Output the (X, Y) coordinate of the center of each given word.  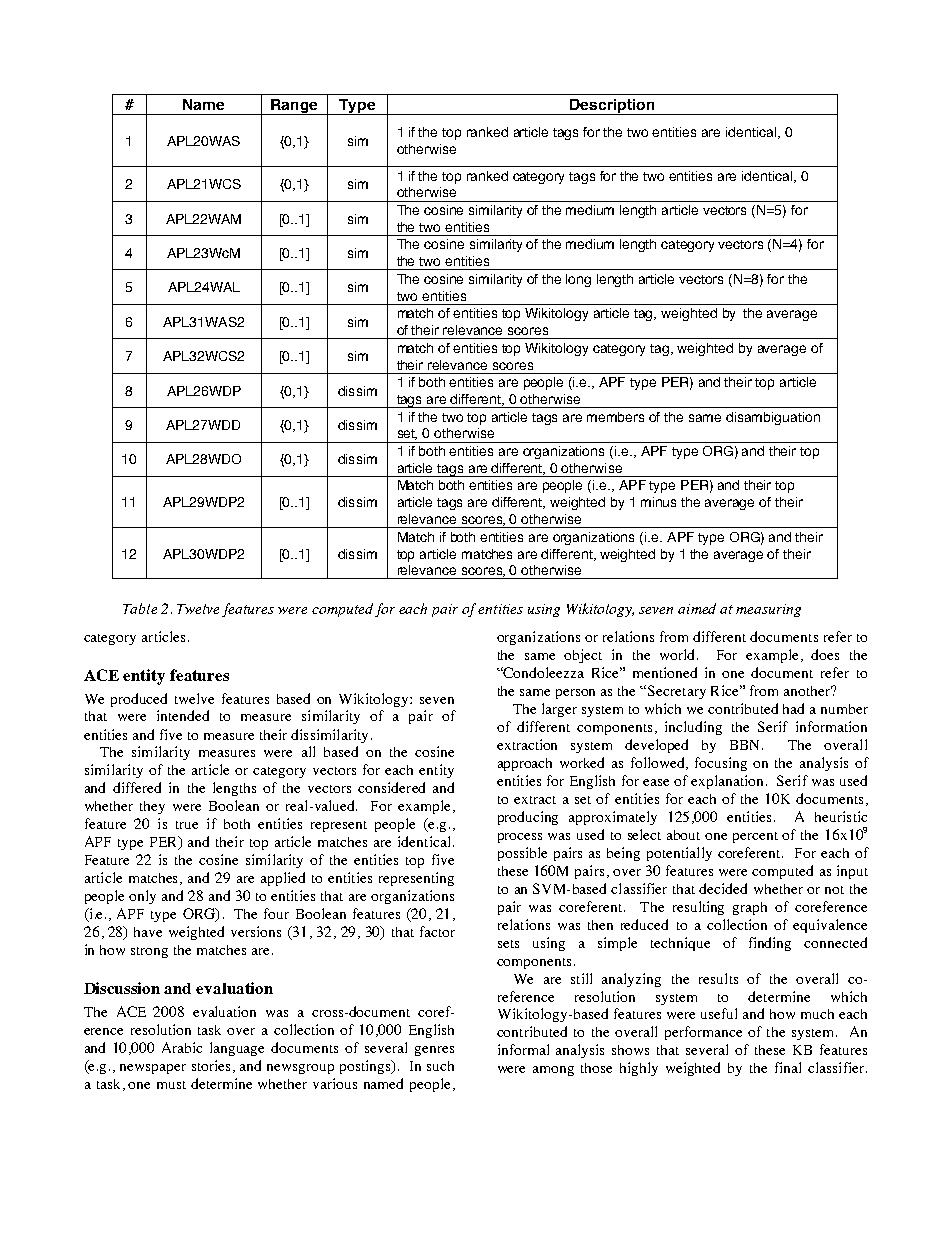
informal (523, 1049)
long (578, 280)
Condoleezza (543, 672)
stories (211, 1065)
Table (140, 608)
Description (612, 107)
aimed (697, 608)
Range (294, 107)
